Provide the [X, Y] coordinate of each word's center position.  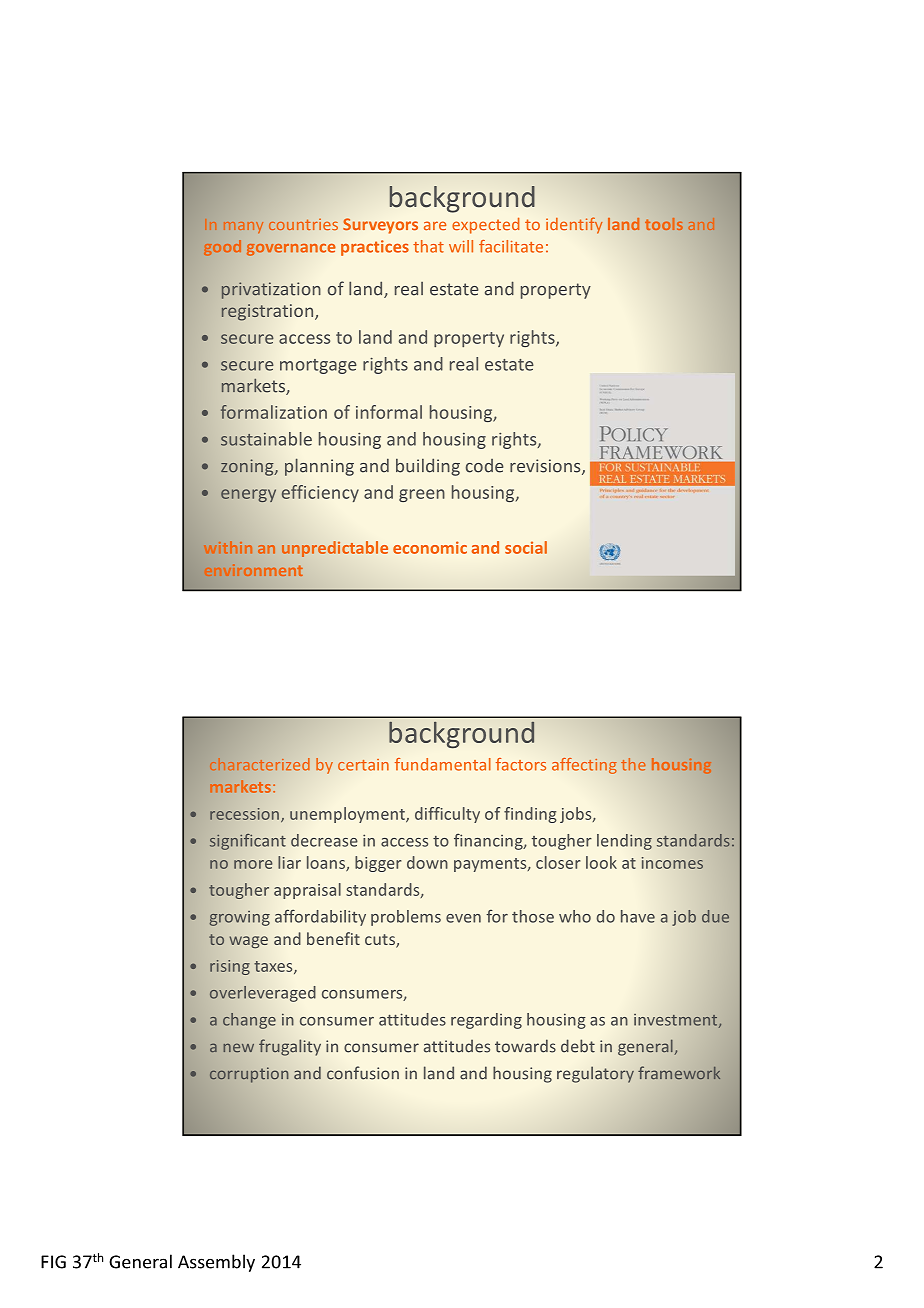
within [228, 548]
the [633, 764]
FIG [53, 1262]
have [638, 916]
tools [664, 224]
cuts [381, 941]
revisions [546, 467]
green [422, 495]
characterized [259, 764]
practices [375, 248]
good [222, 248]
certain [363, 765]
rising [230, 967]
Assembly [216, 1263]
